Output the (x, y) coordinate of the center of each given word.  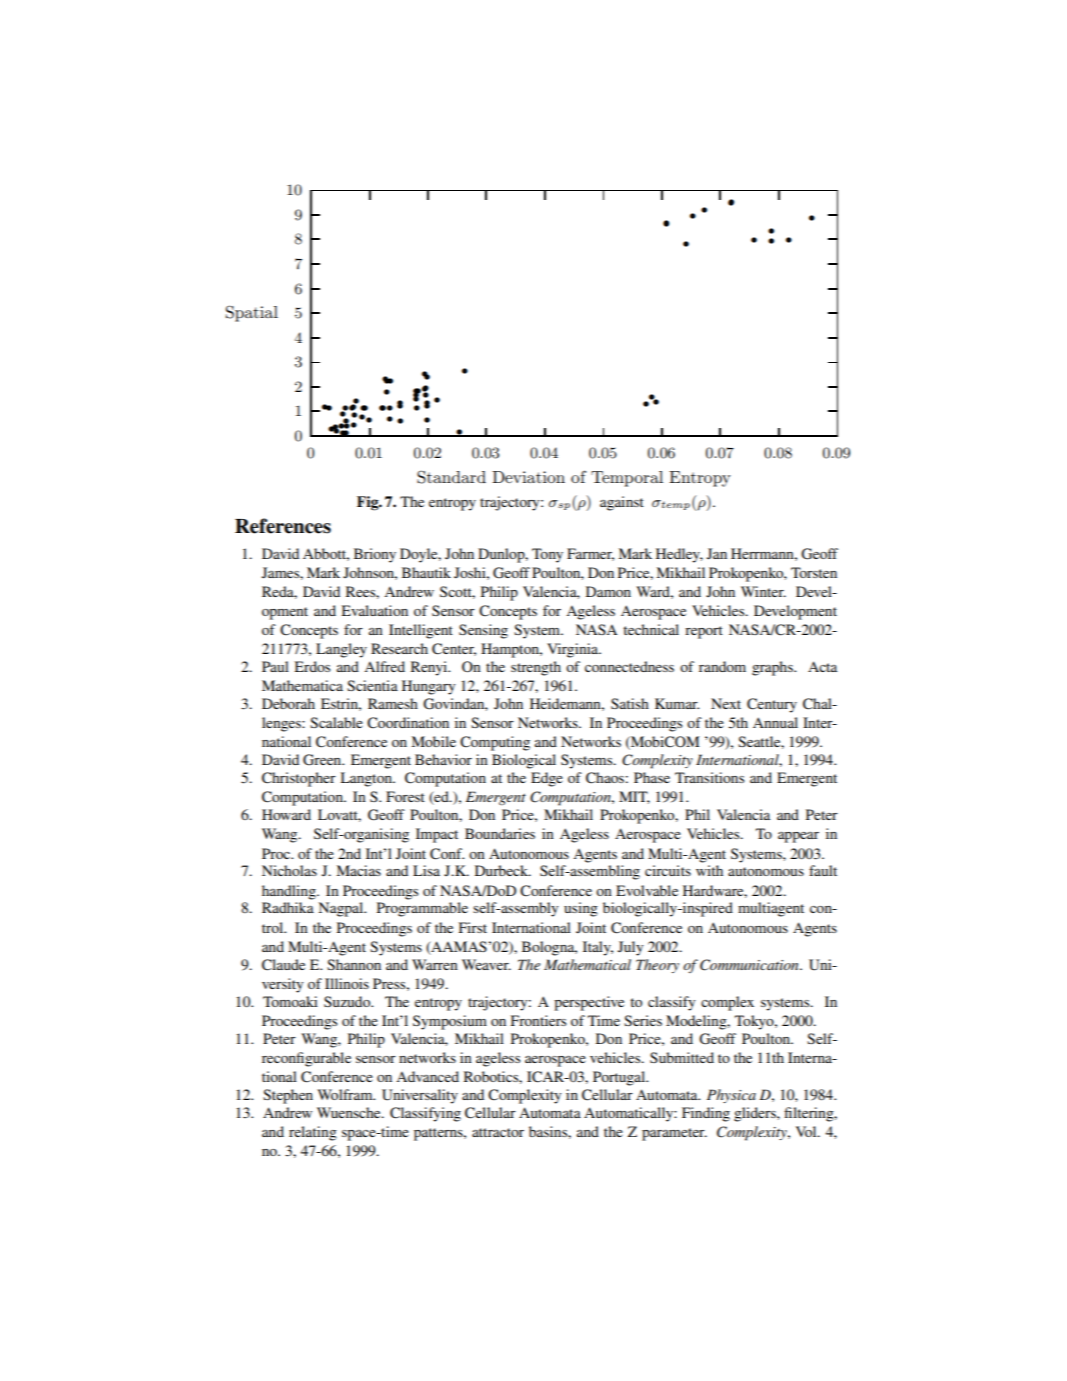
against (622, 503)
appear (798, 837)
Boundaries (500, 833)
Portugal (620, 1078)
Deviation (528, 477)
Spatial (252, 313)
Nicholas (289, 870)
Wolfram (346, 1094)
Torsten (814, 572)
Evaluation (374, 610)
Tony (547, 555)
